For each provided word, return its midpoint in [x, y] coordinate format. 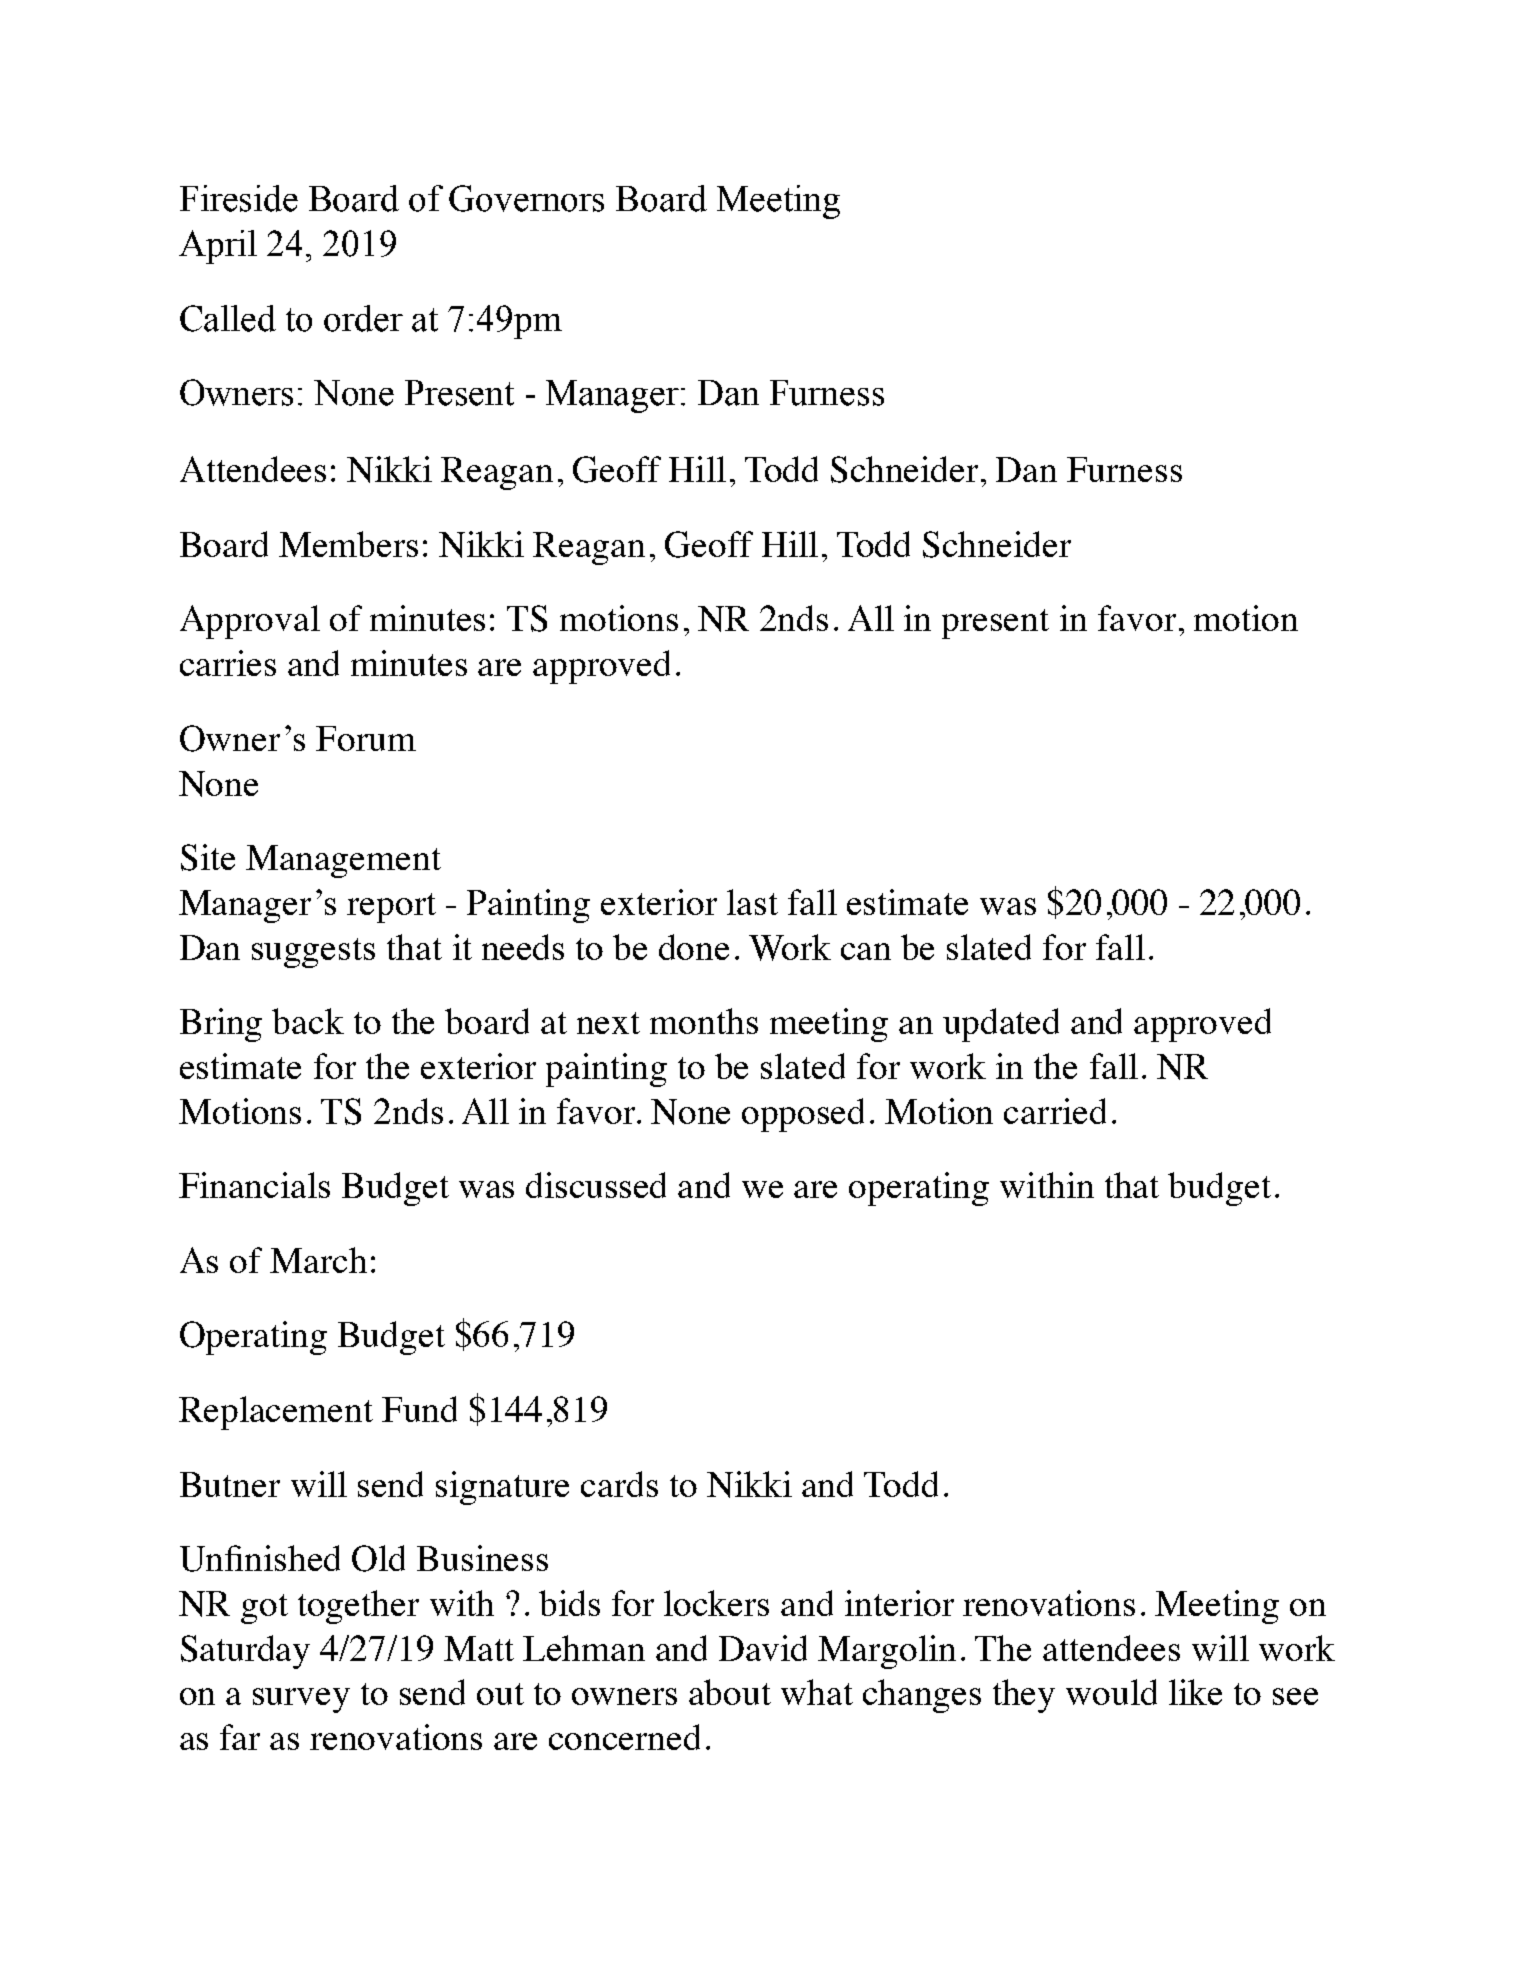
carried [1055, 1111]
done [694, 947]
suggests [313, 953]
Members [348, 544]
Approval [250, 622]
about [730, 1692]
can [866, 951]
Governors [526, 198]
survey [301, 1700]
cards [619, 1484]
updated [1001, 1025]
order [363, 318]
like [1195, 1692]
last [752, 902]
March [318, 1260]
